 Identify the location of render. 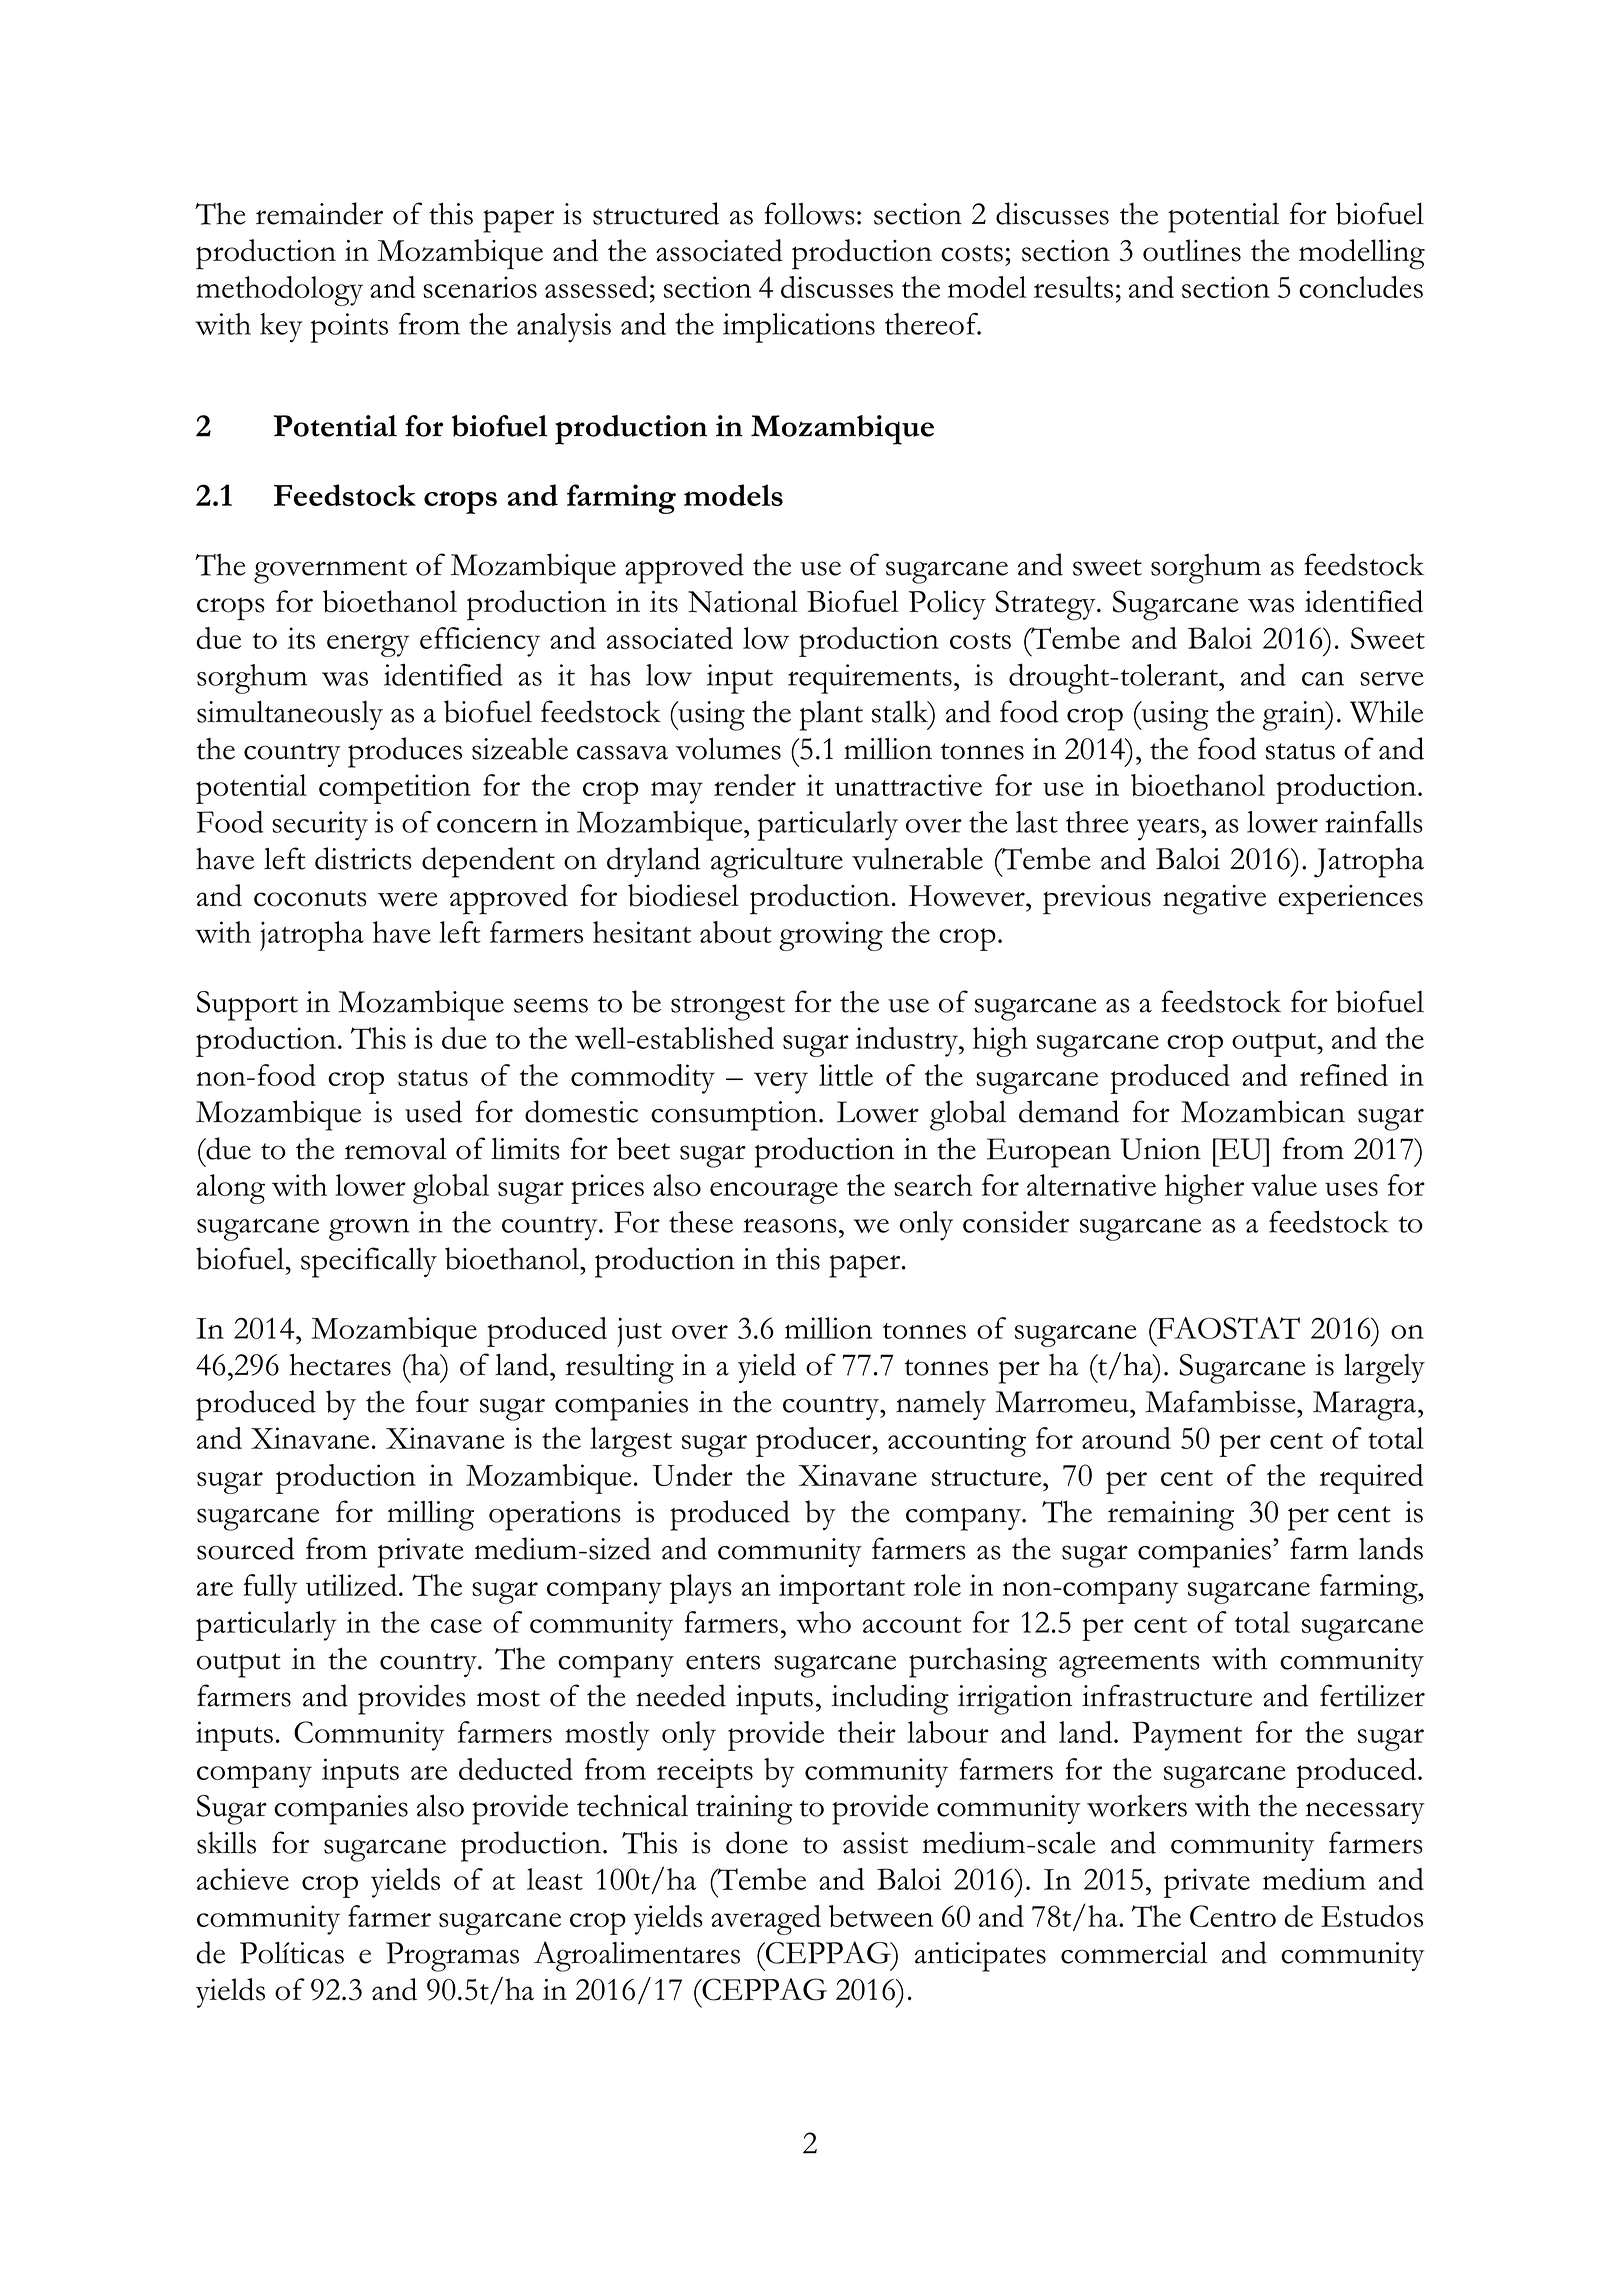
(755, 785).
